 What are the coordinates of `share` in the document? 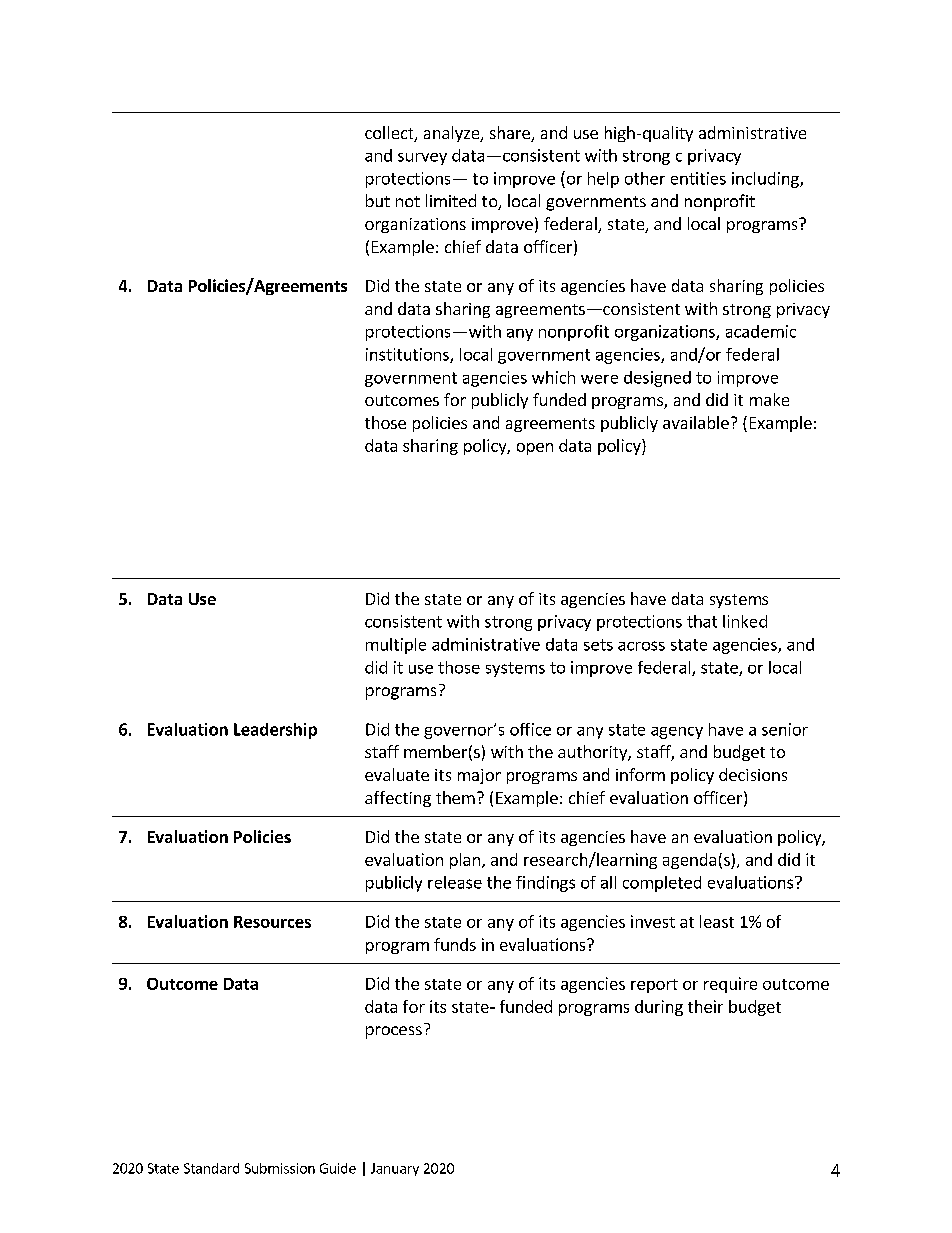 It's located at (511, 134).
